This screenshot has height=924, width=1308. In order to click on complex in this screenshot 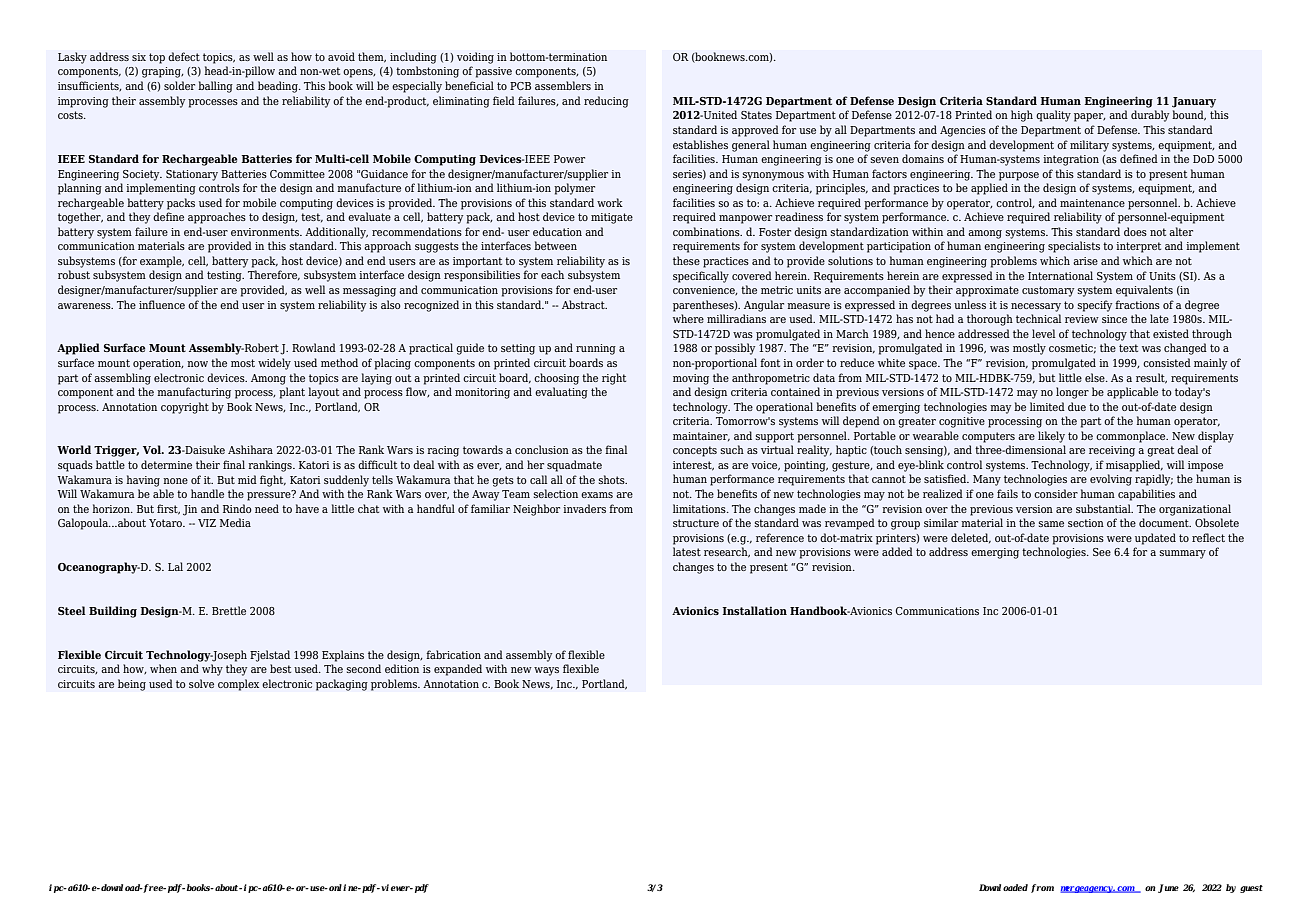, I will do `click(238, 685)`.
